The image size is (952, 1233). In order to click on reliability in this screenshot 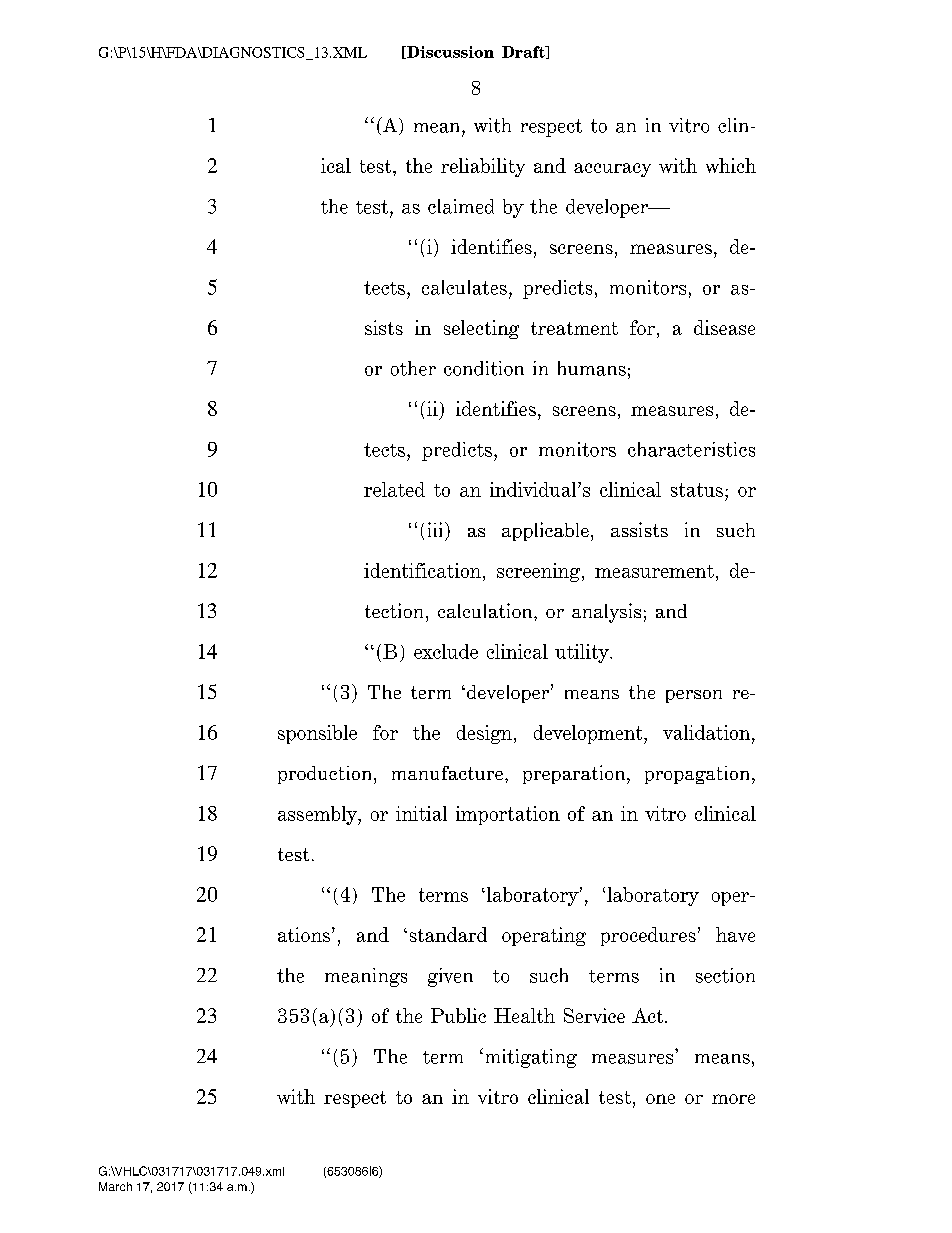, I will do `click(483, 167)`.
